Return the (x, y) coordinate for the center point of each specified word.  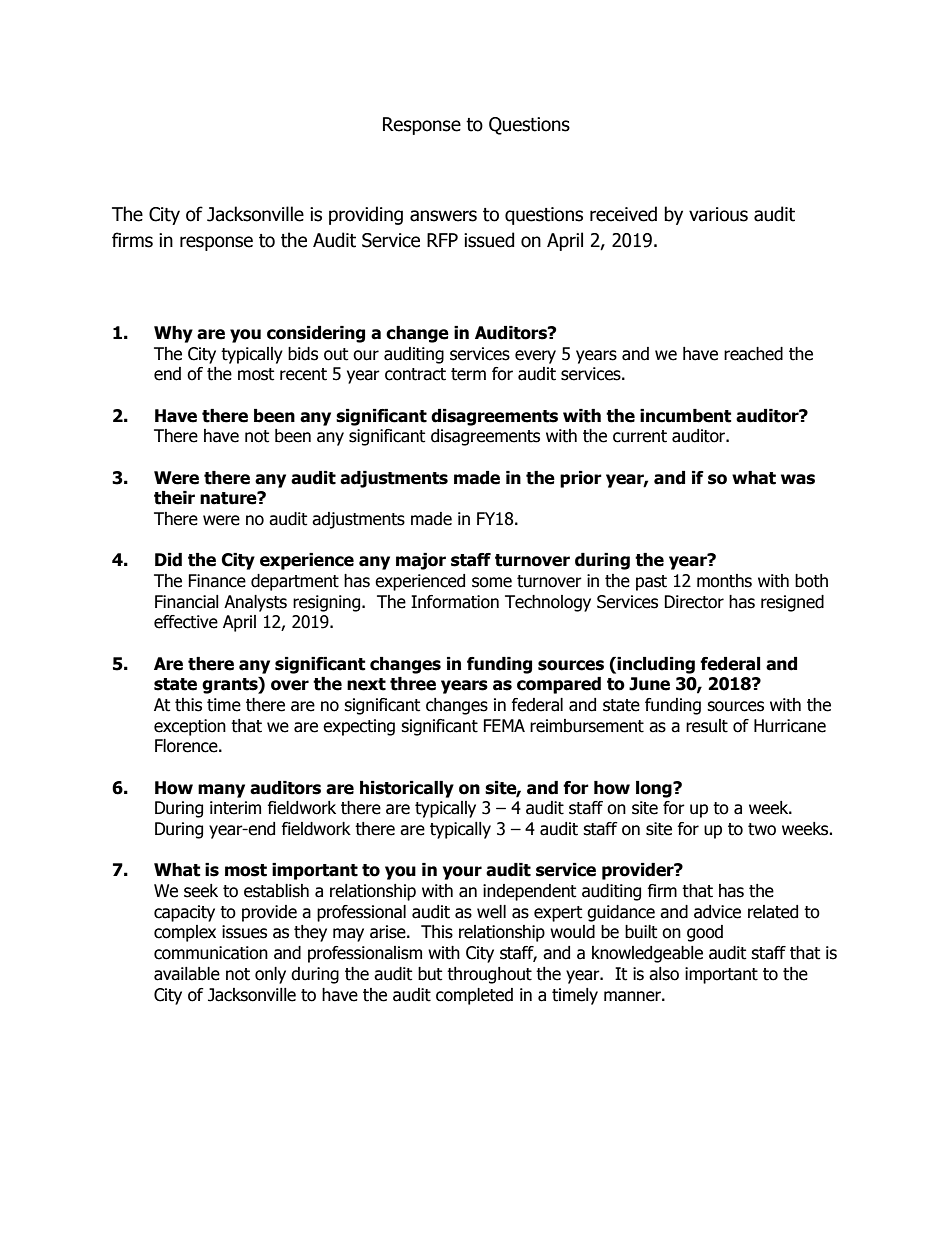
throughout (489, 975)
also (664, 974)
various (718, 214)
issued (489, 240)
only (270, 975)
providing (366, 215)
